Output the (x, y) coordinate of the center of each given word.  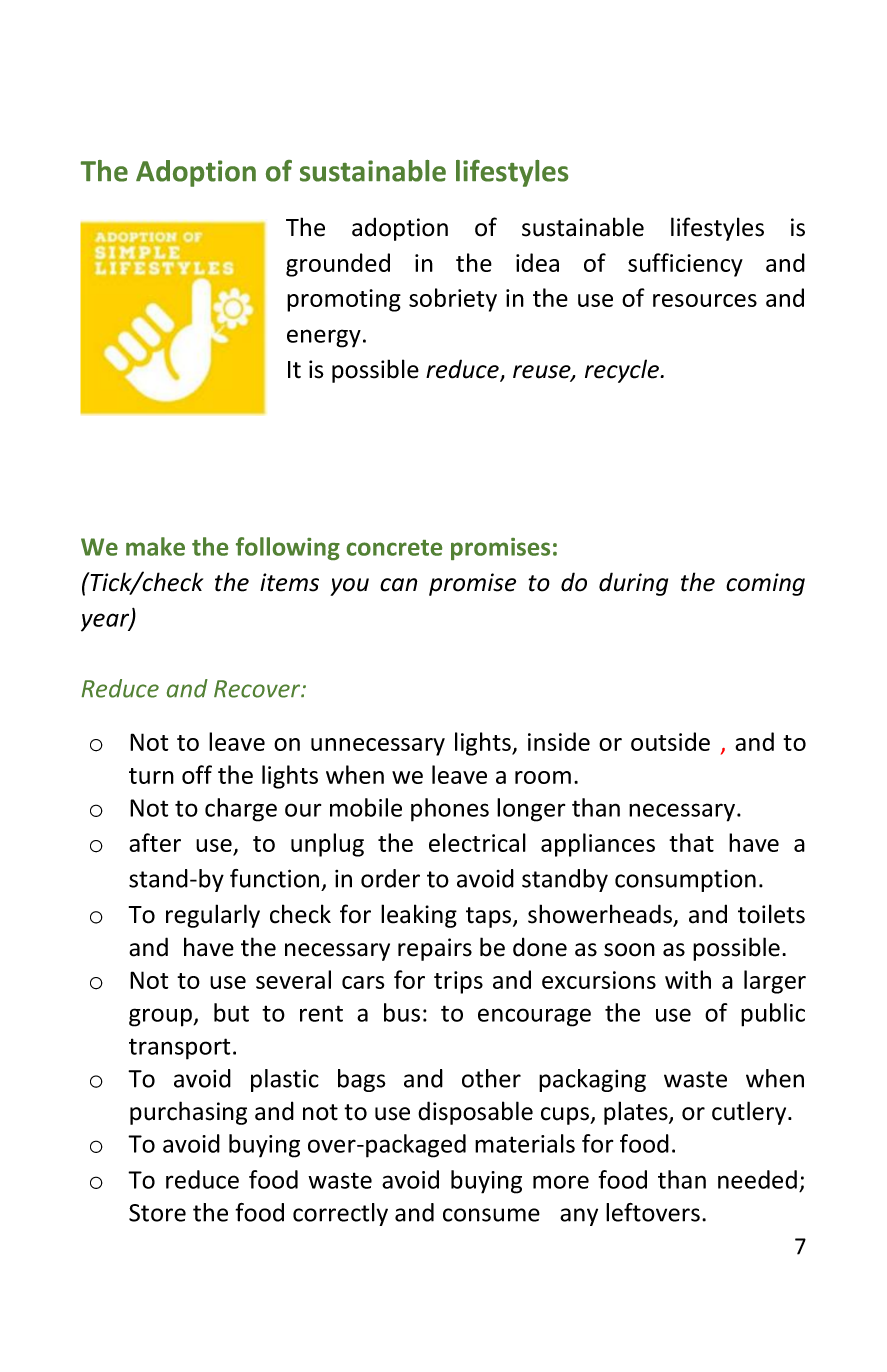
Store (157, 1213)
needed (757, 1179)
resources (705, 300)
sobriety (453, 300)
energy (324, 338)
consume (491, 1215)
